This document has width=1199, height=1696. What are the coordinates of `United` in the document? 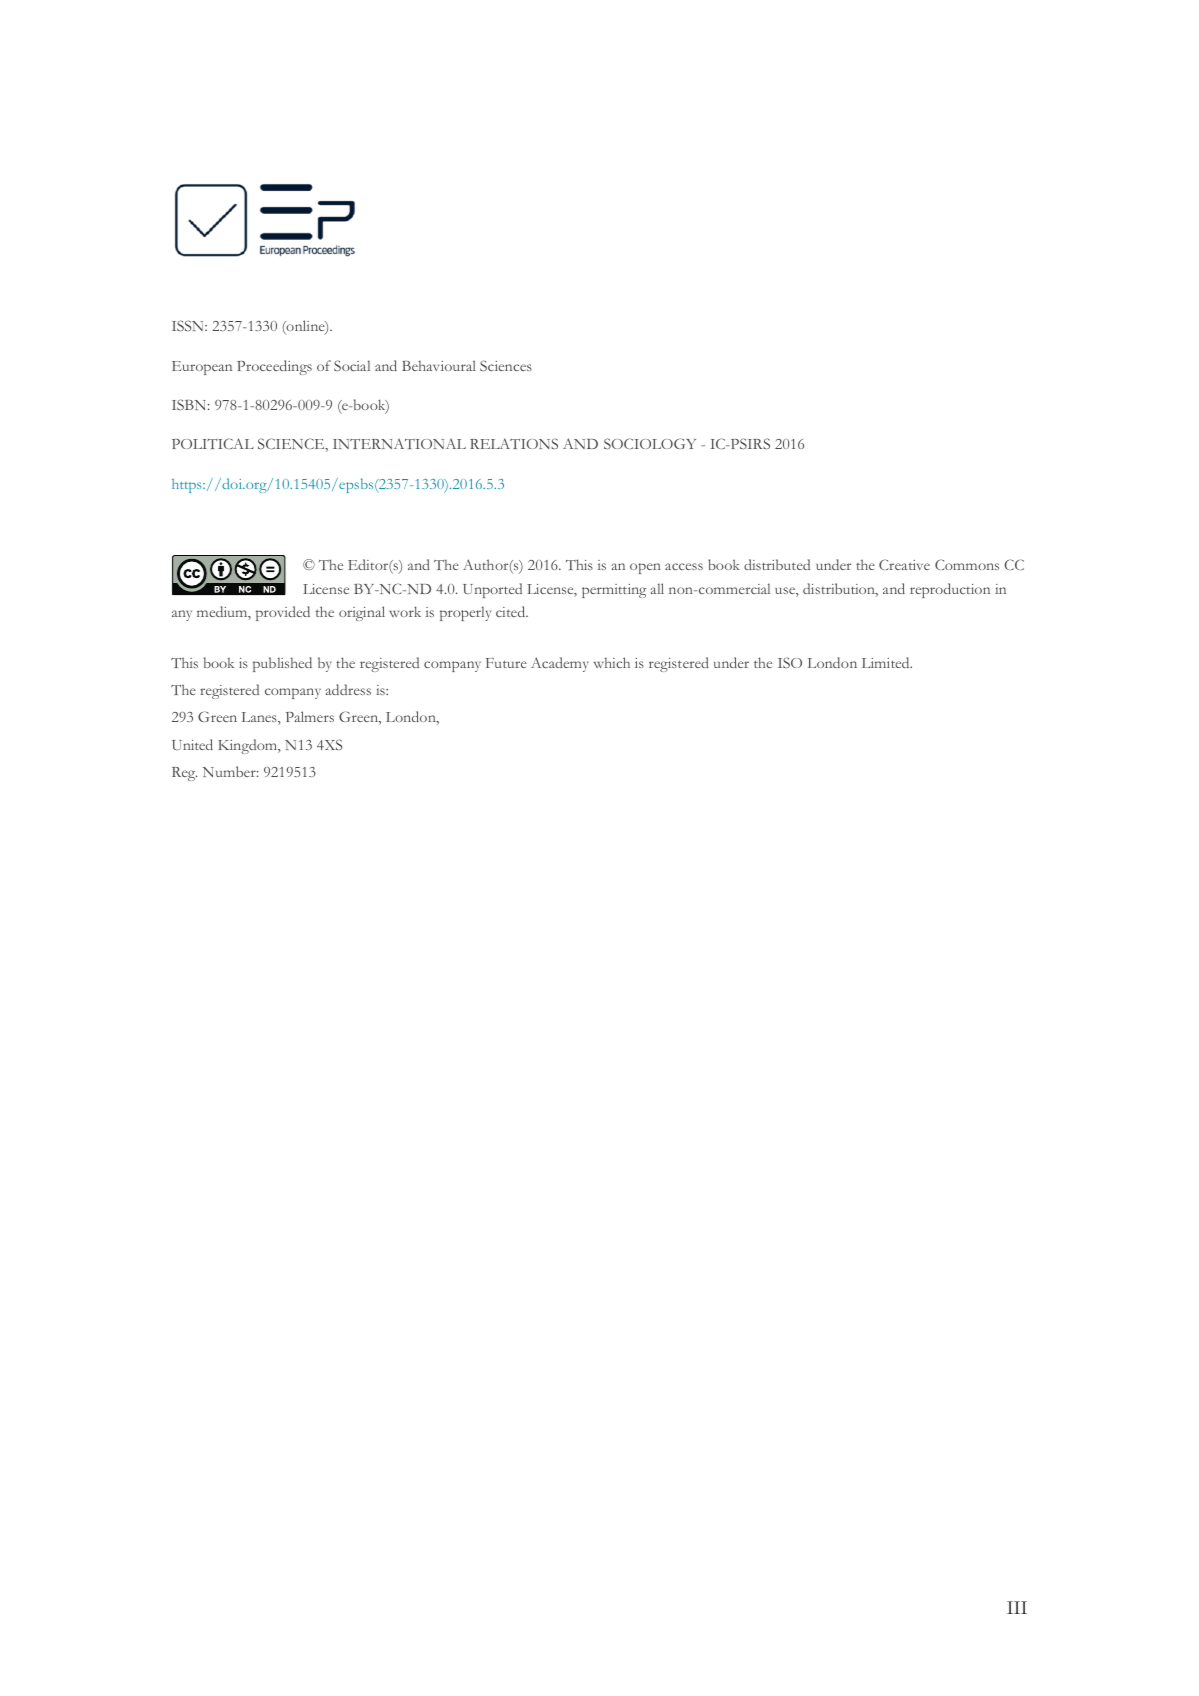 It's located at (192, 744).
